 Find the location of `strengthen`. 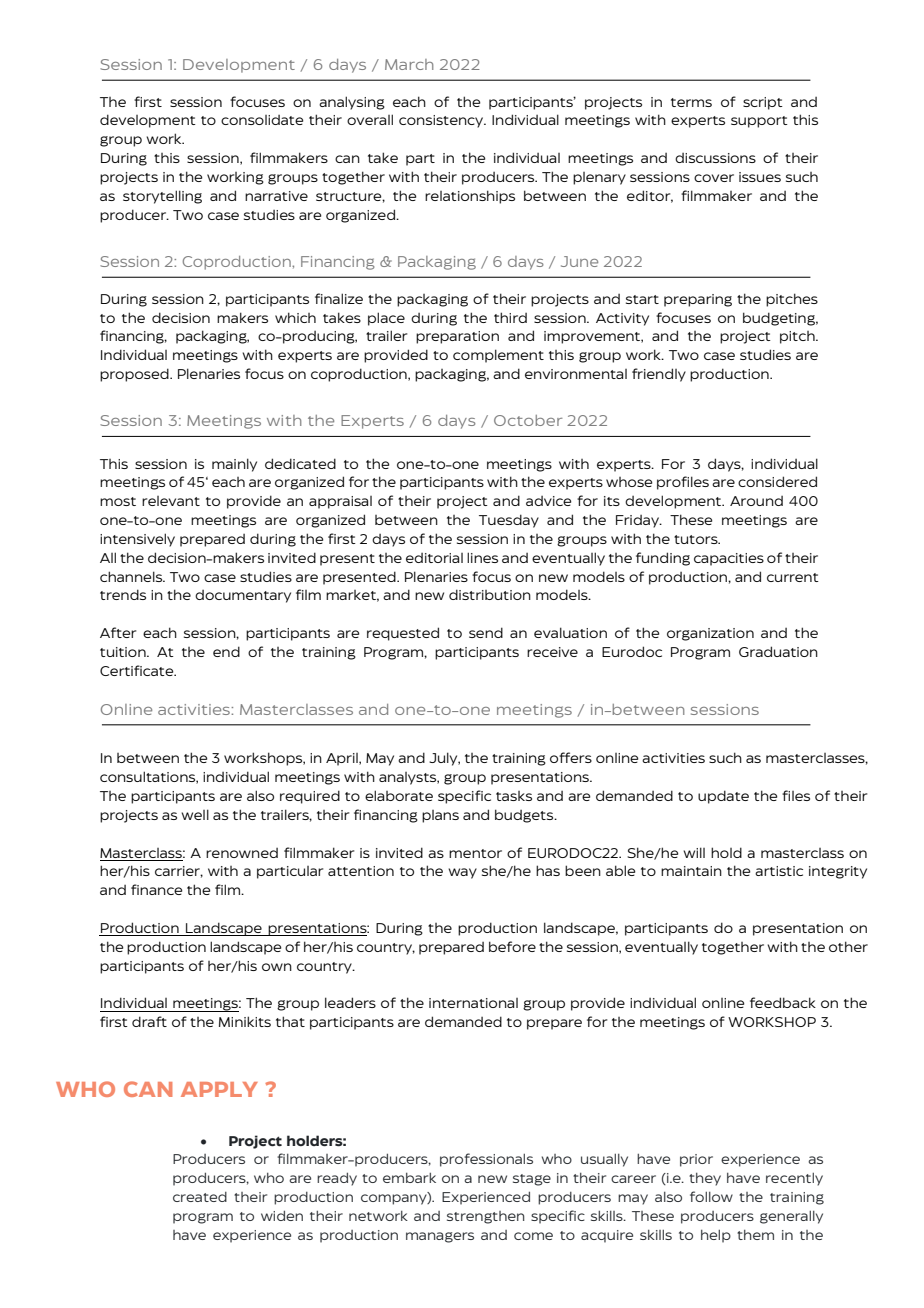

strengthen is located at coordinates (486, 1217).
